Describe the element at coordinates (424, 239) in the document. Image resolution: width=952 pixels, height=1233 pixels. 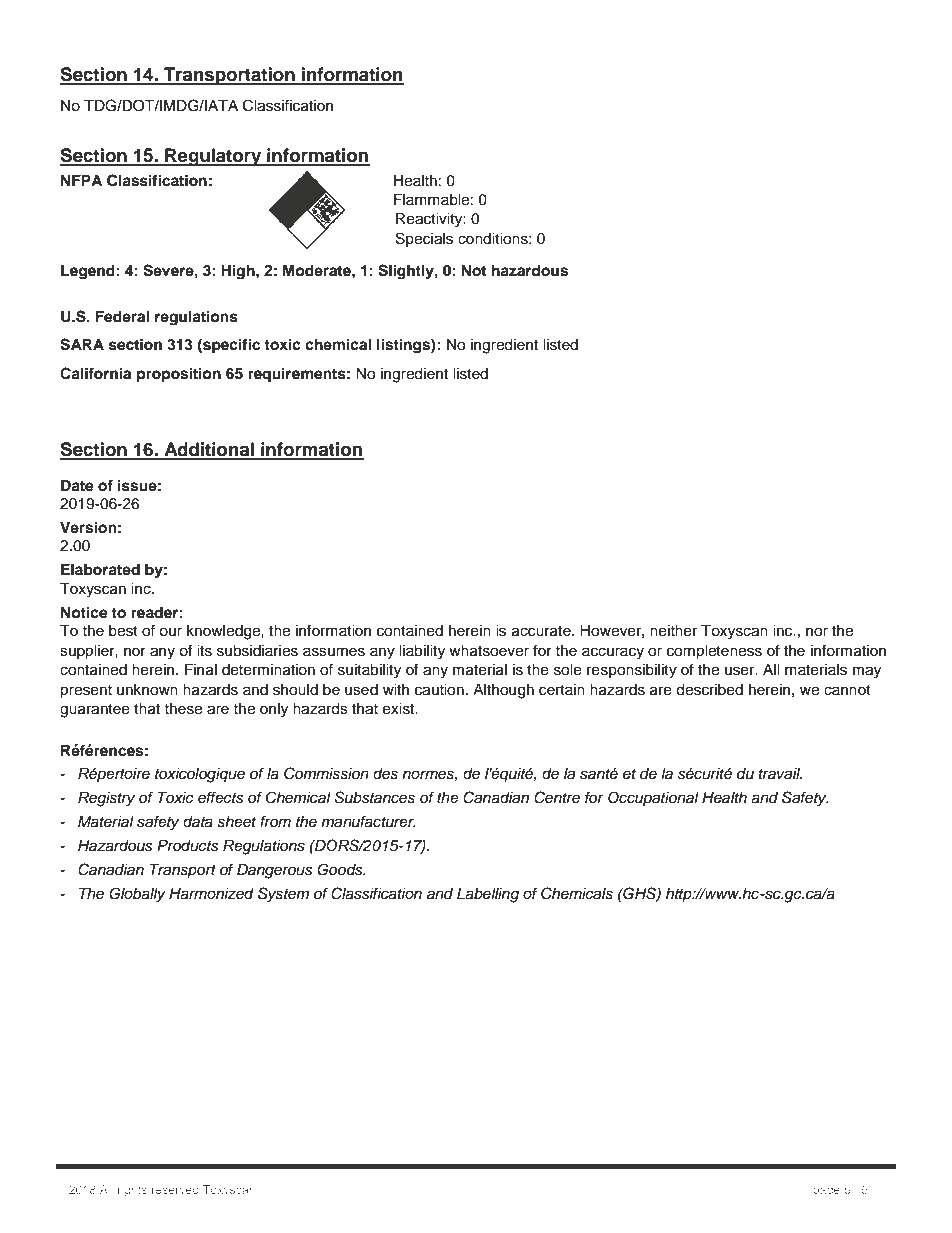
I see `Specials` at that location.
